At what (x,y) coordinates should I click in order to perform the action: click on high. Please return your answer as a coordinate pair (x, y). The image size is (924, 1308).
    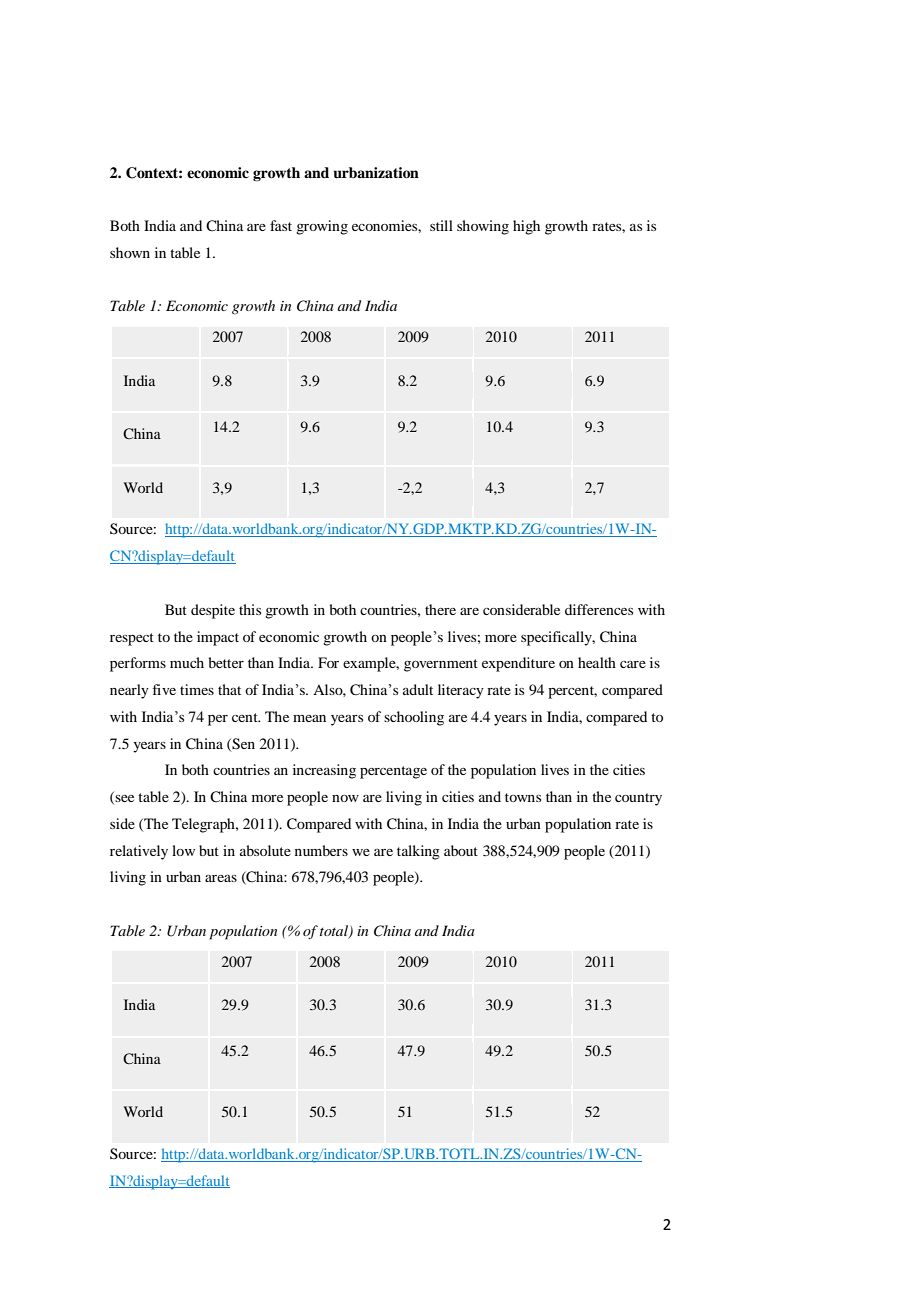
    Looking at the image, I should click on (526, 227).
